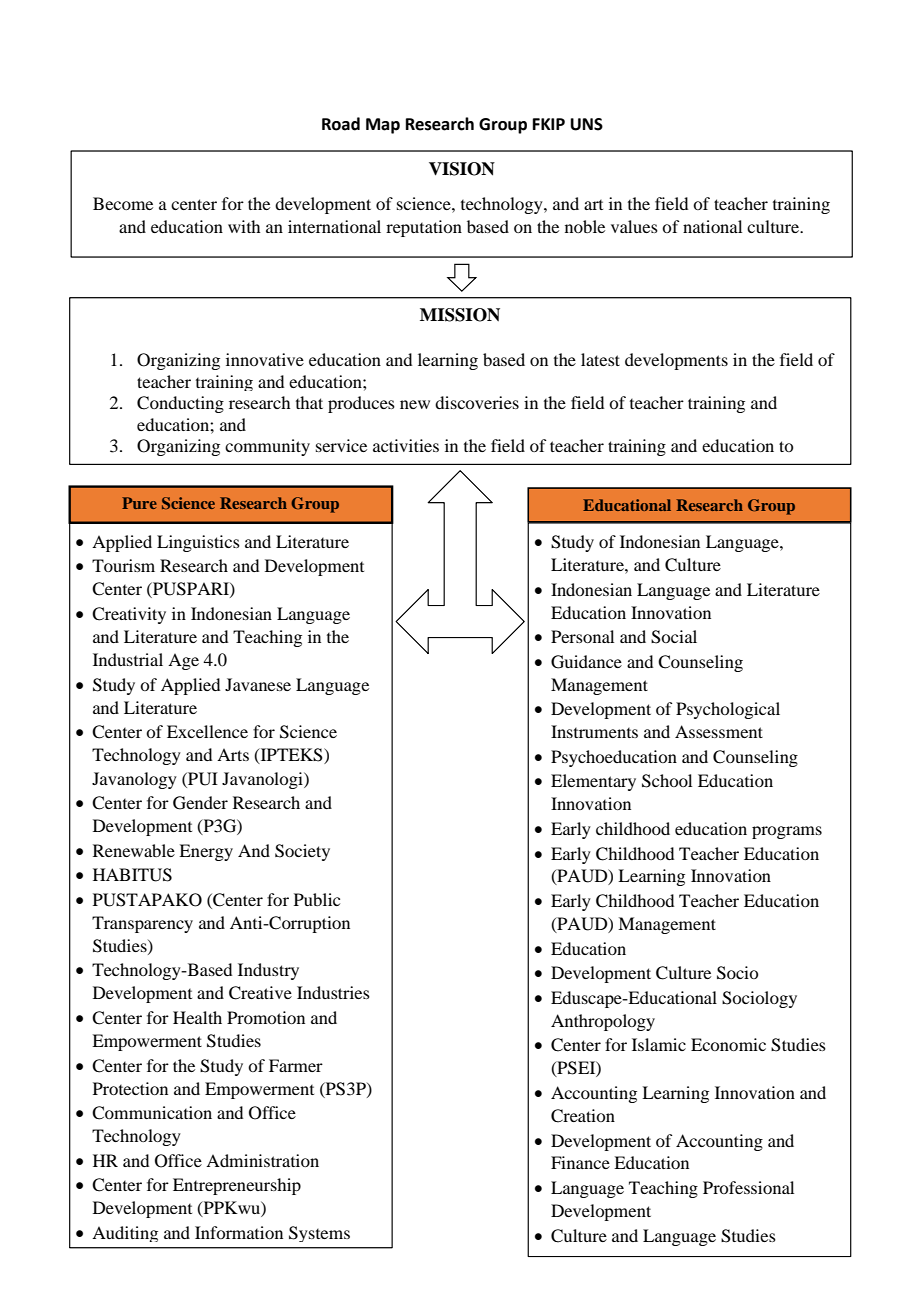 Image resolution: width=924 pixels, height=1308 pixels. I want to click on values, so click(634, 226).
